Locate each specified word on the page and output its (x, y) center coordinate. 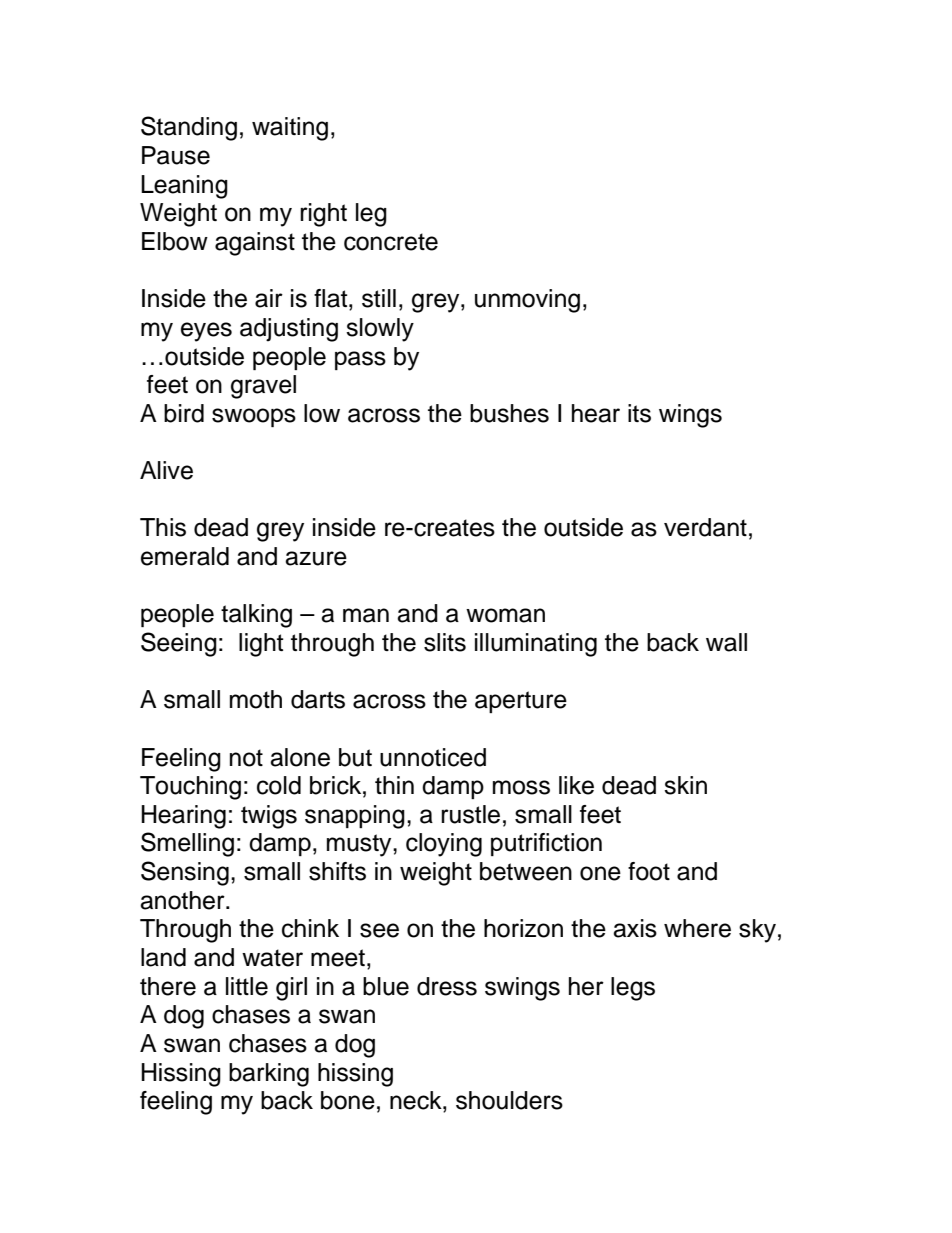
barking (269, 1075)
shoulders (509, 1100)
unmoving (527, 301)
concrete (391, 242)
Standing (189, 128)
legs (633, 989)
